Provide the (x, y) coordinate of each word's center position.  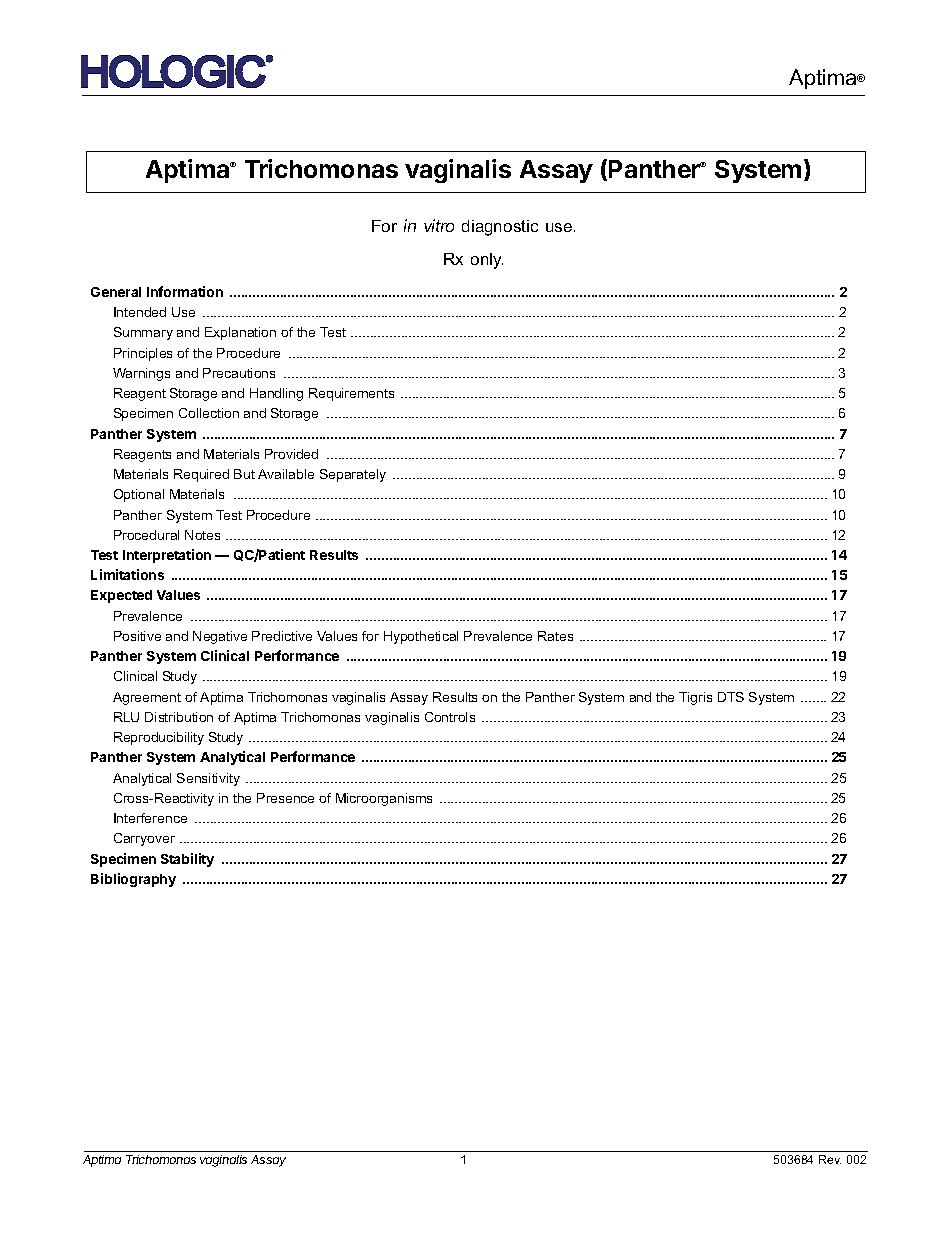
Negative (220, 637)
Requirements (351, 394)
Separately (353, 475)
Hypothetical (421, 637)
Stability (187, 860)
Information (185, 291)
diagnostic (500, 228)
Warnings (141, 374)
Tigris (695, 698)
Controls (450, 717)
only (487, 261)
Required (201, 475)
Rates (555, 636)
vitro (439, 225)
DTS (731, 697)
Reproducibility (159, 738)
